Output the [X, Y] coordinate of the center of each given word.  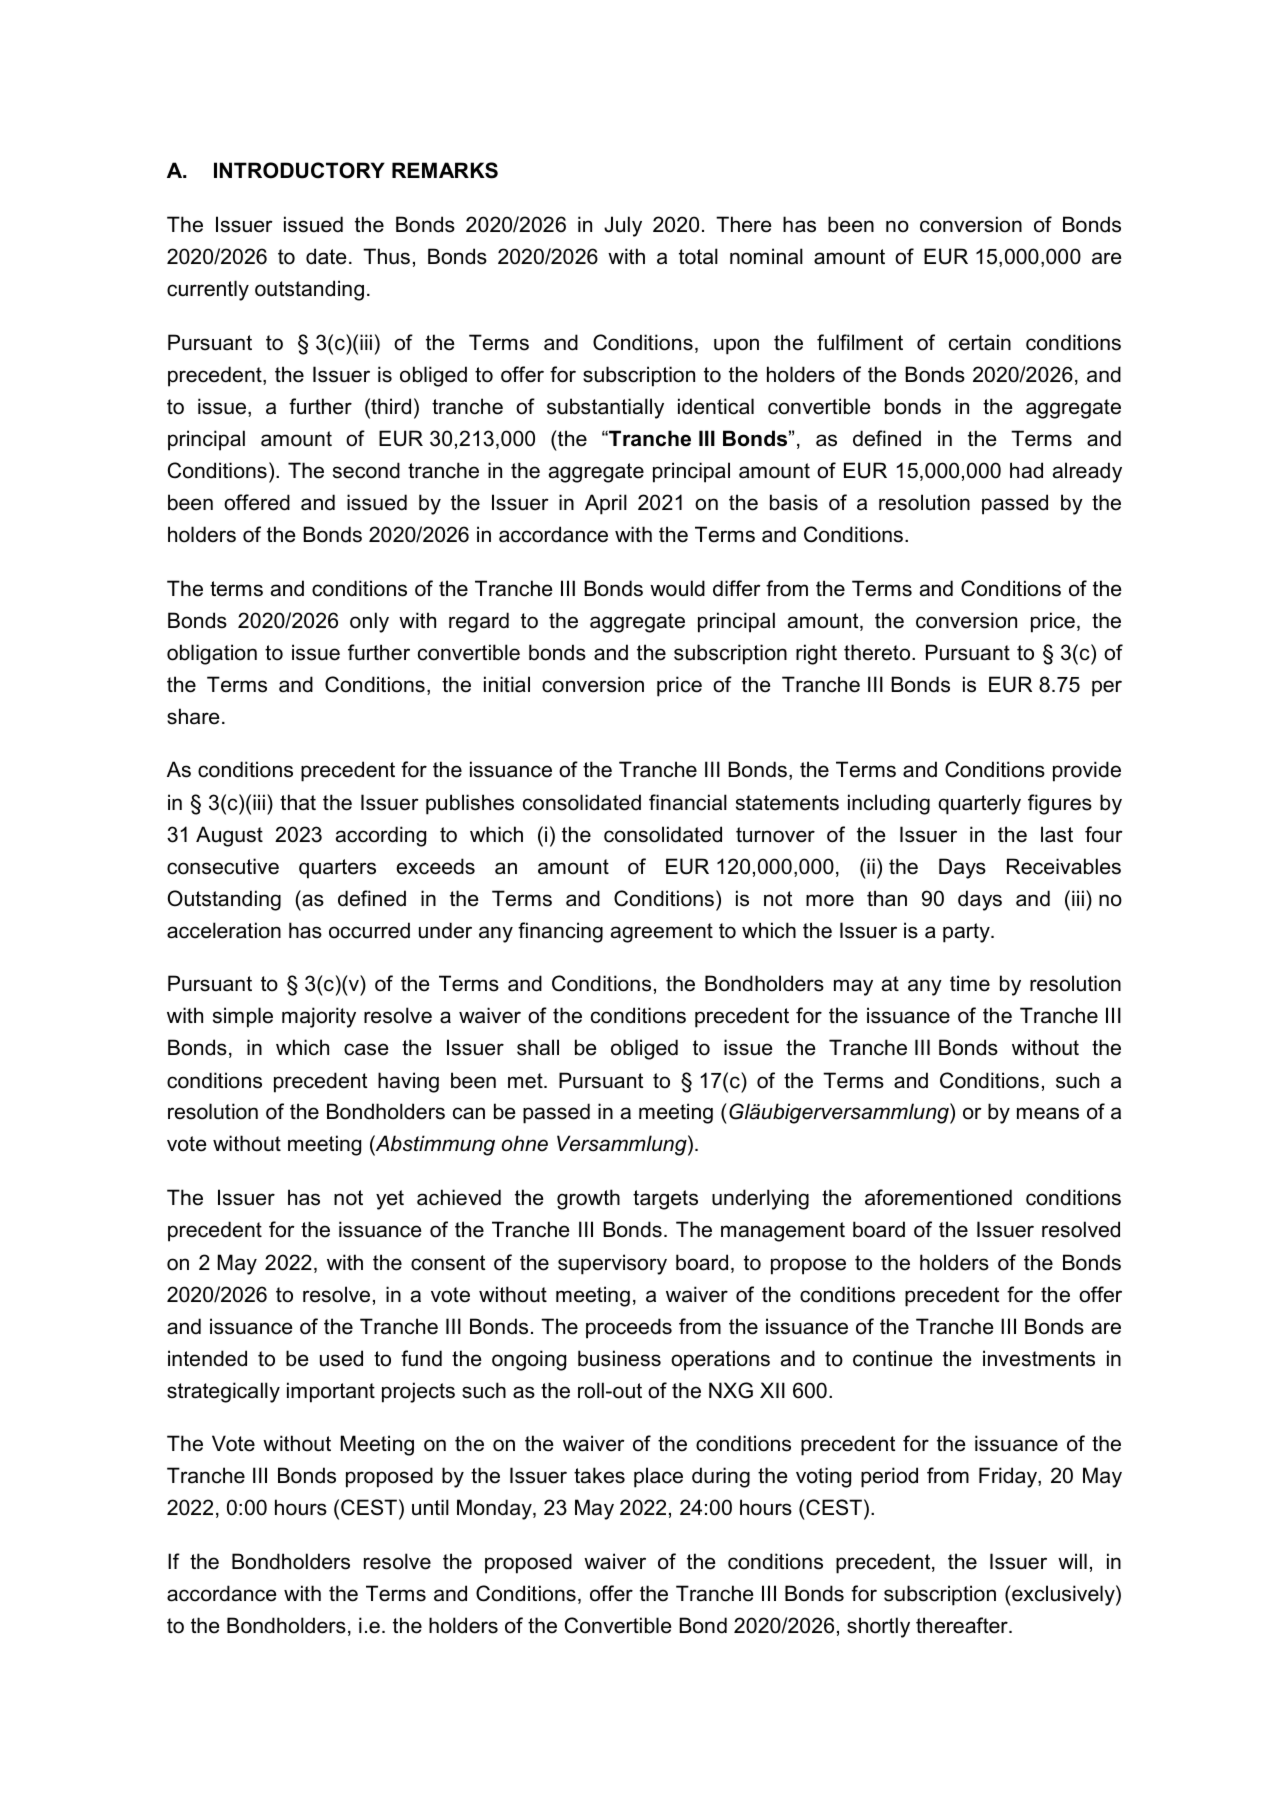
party [967, 933]
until [430, 1507]
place [658, 1477]
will [1072, 1561]
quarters [337, 869]
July [623, 226]
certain [980, 342]
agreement [662, 933]
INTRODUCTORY [299, 170]
